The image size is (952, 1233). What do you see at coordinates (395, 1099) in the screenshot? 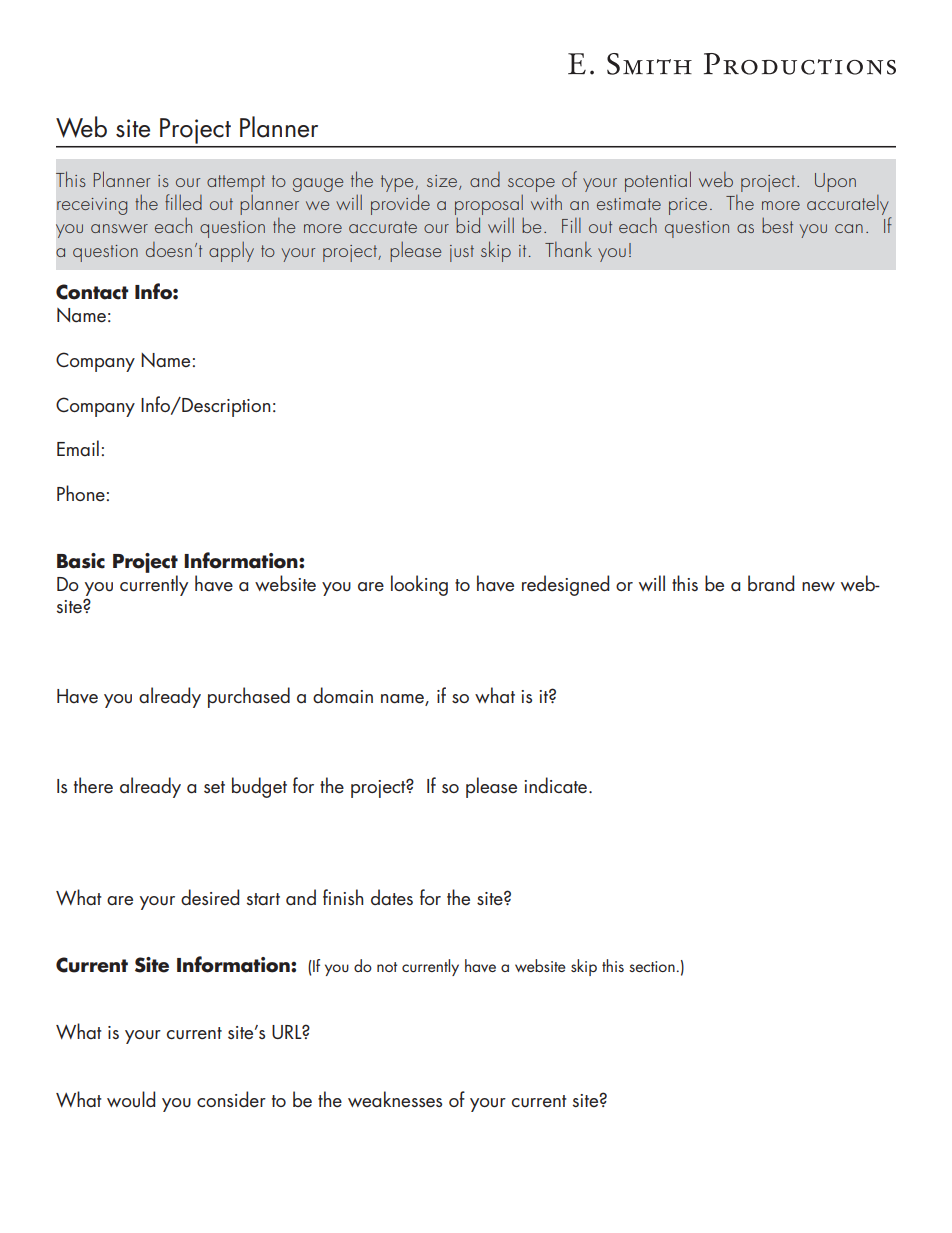
I see `weaknesses` at bounding box center [395, 1099].
